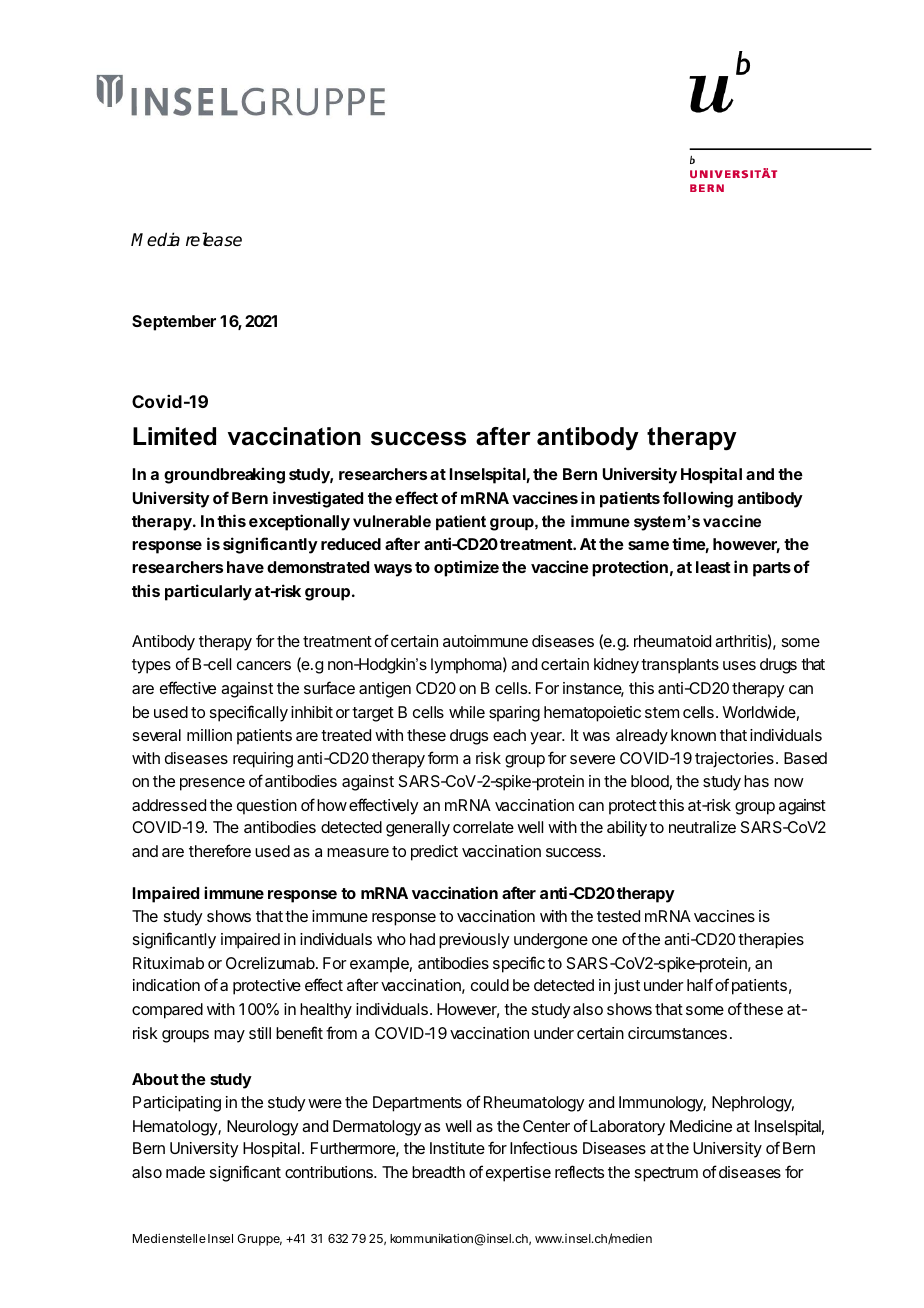 The height and width of the page is (1308, 924). I want to click on Institute, so click(457, 1148).
